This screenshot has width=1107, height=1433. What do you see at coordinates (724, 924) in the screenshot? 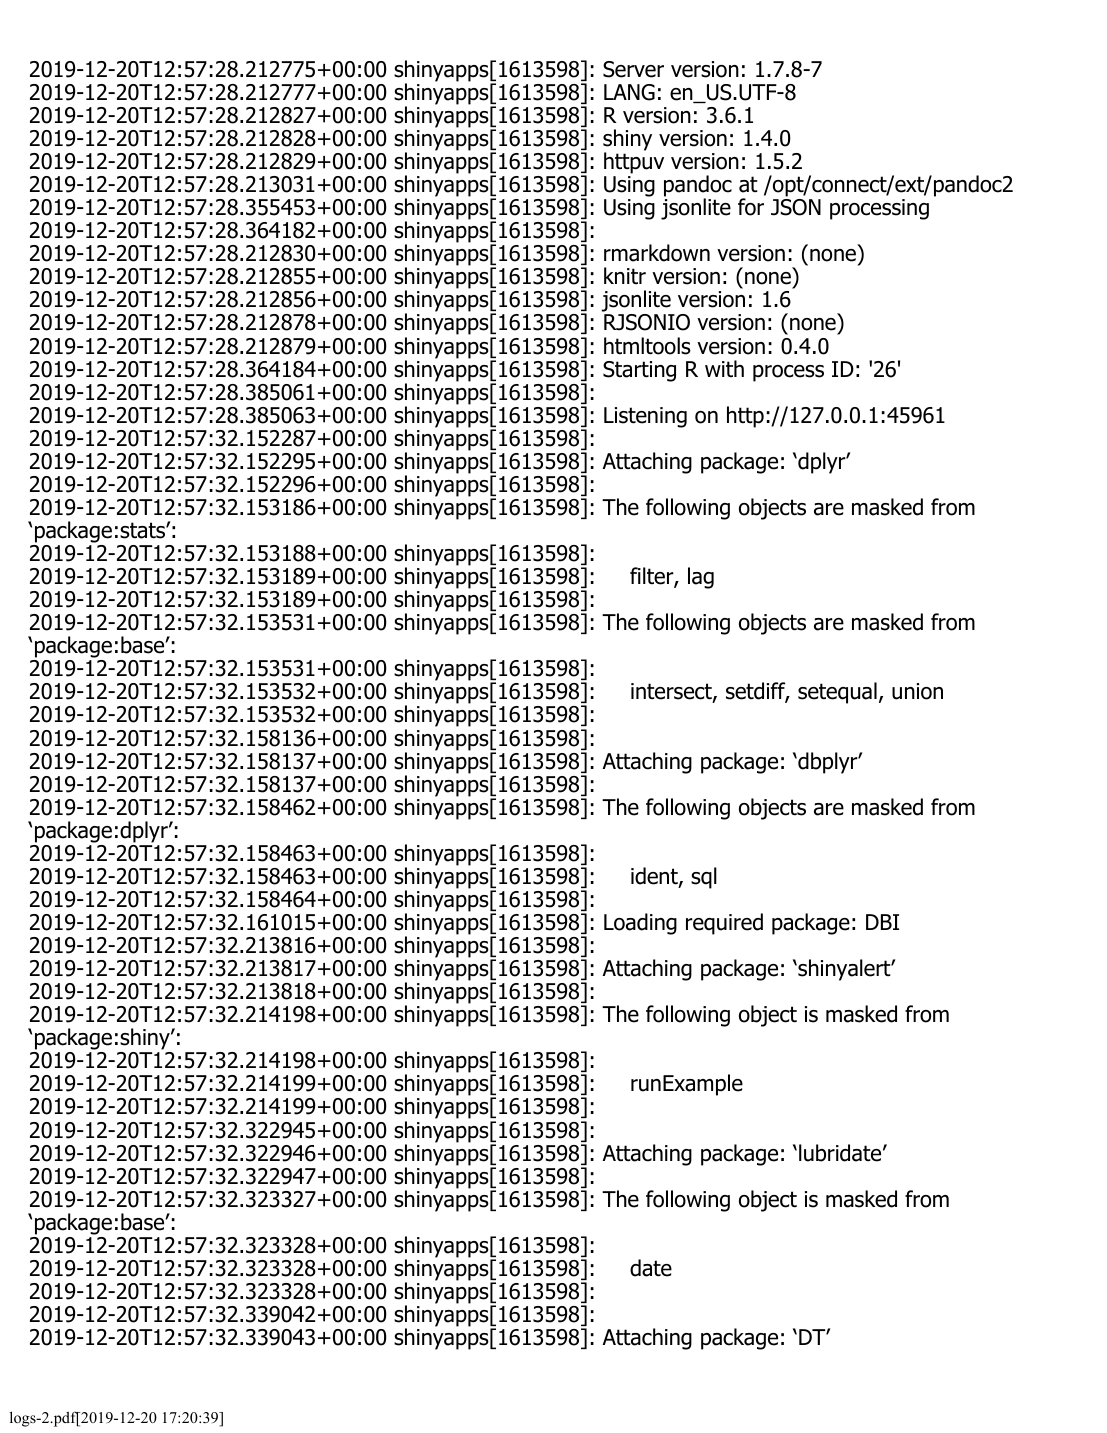
I see `required` at bounding box center [724, 924].
